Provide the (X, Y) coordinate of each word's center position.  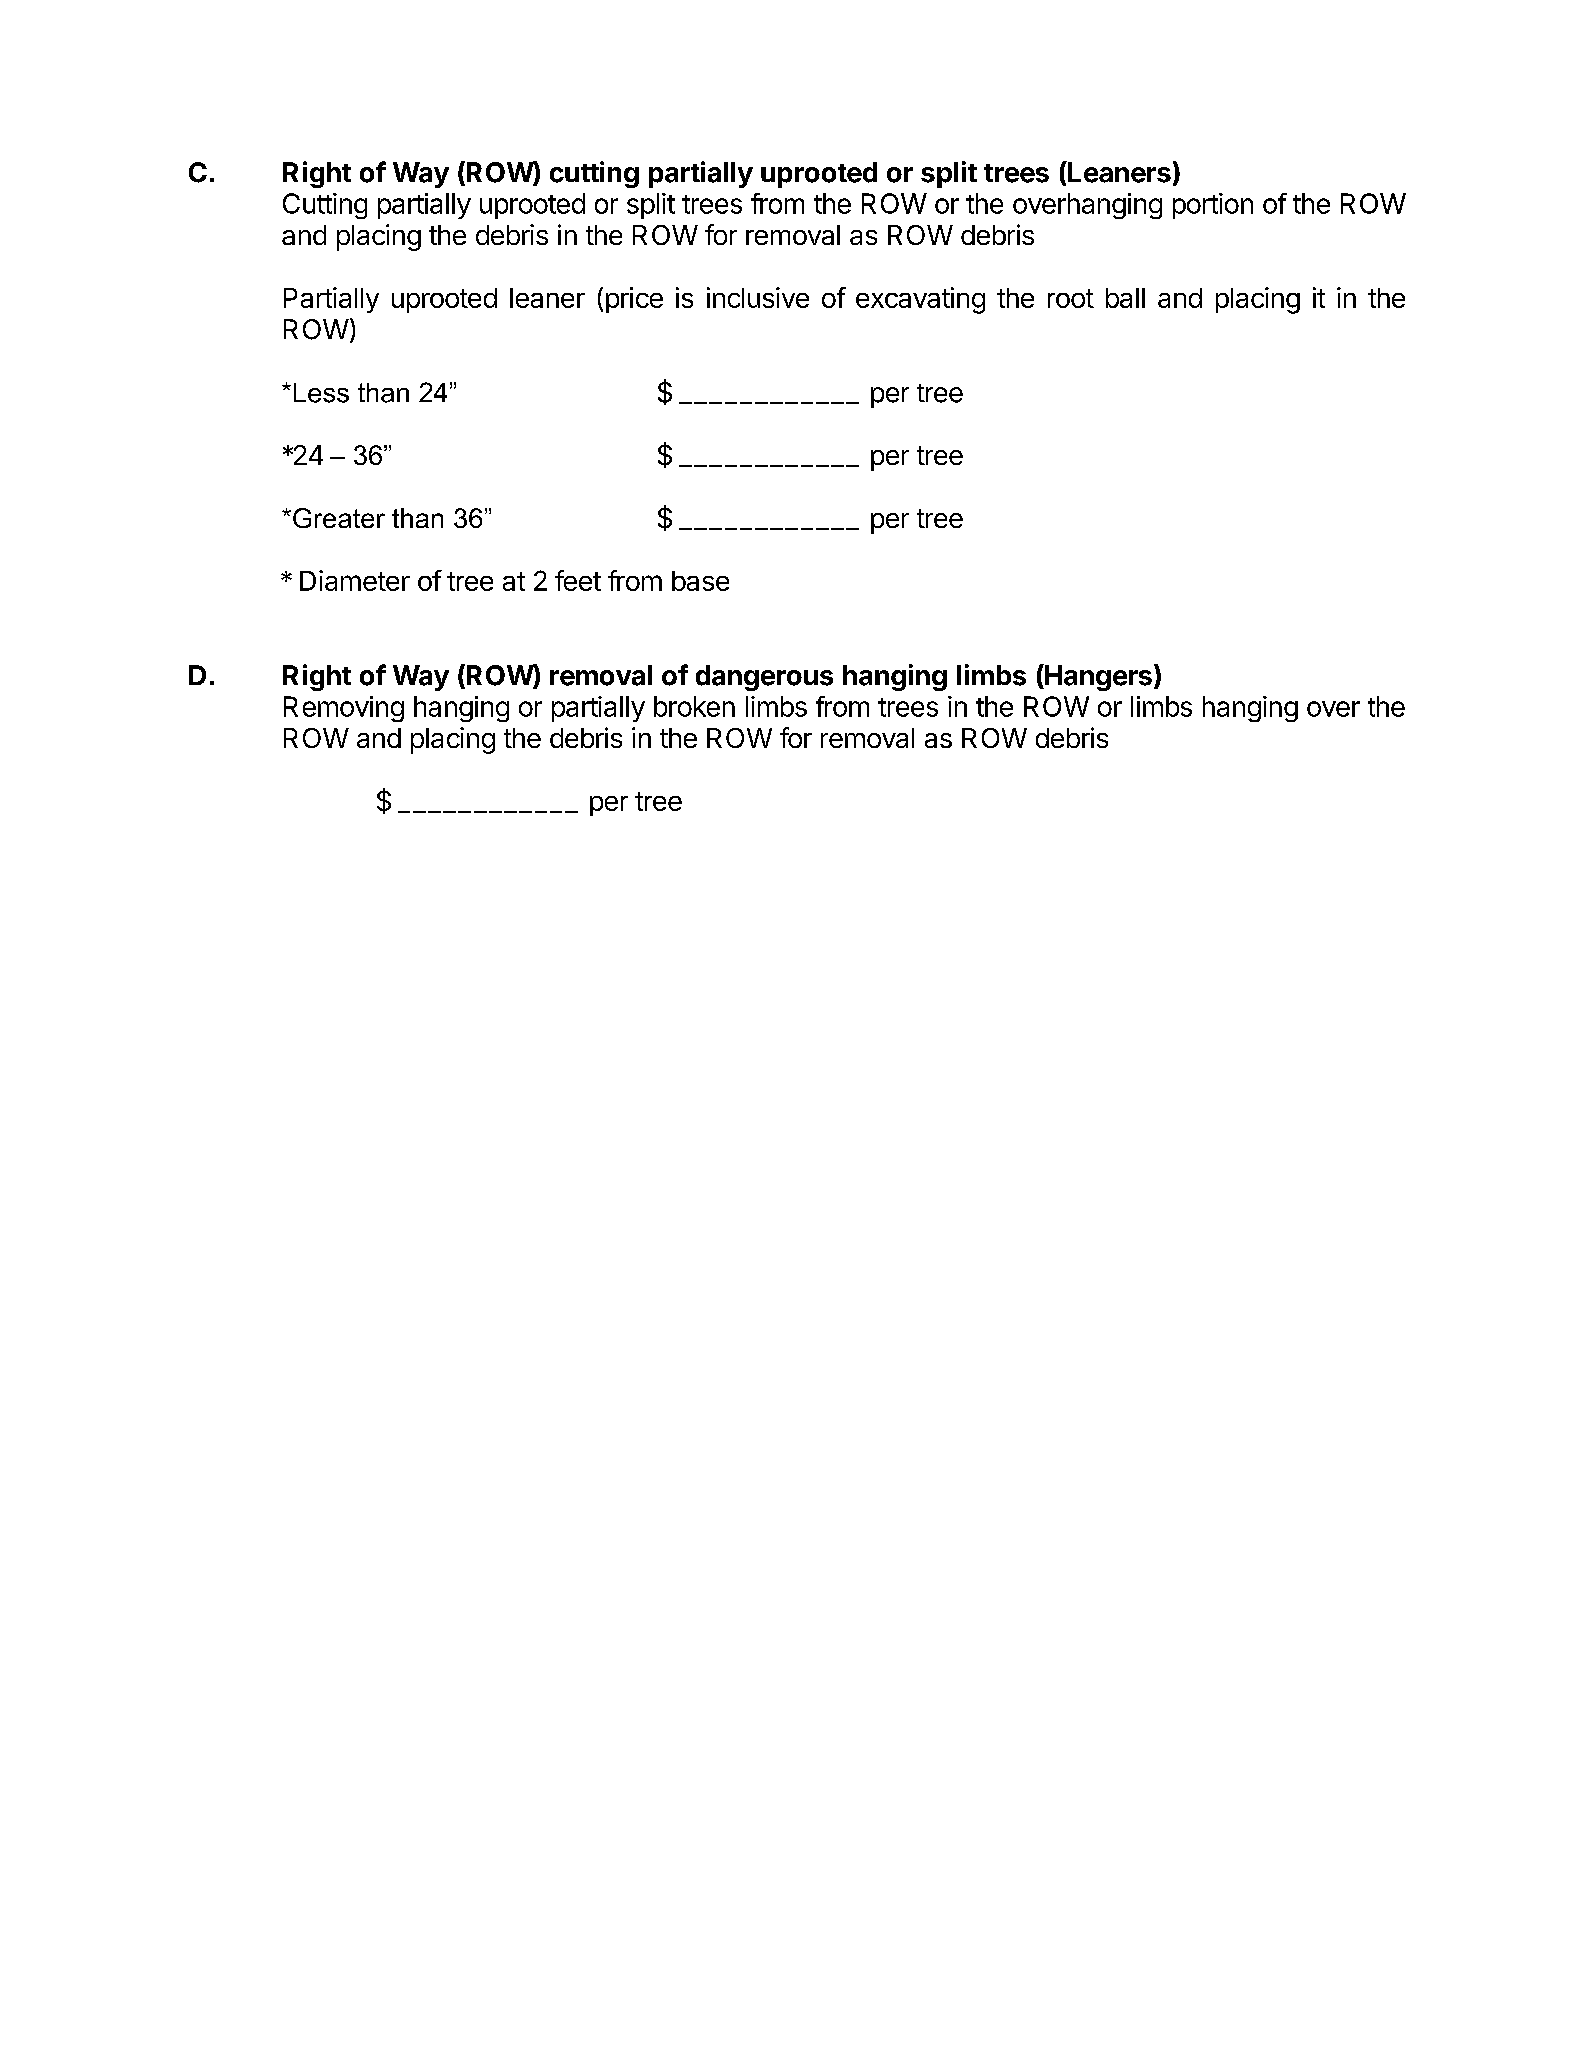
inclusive (758, 297)
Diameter (355, 580)
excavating (920, 300)
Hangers (1097, 677)
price (634, 300)
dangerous (764, 678)
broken (694, 706)
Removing (344, 709)
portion (1213, 206)
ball (1125, 298)
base (700, 581)
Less (321, 393)
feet (578, 580)
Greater (339, 518)
